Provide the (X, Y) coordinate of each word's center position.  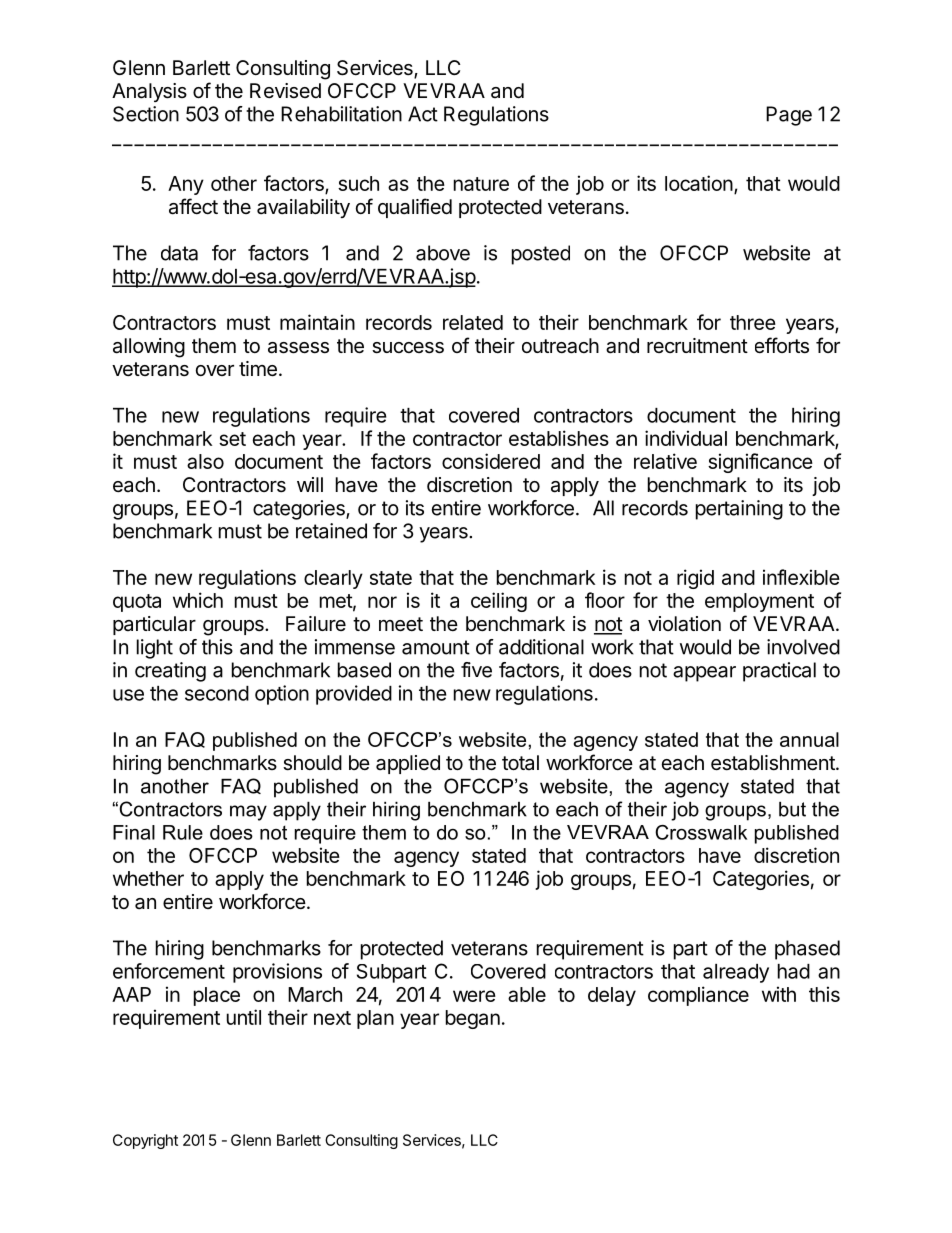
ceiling (499, 602)
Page (789, 116)
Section (146, 114)
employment (759, 602)
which (198, 600)
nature (481, 184)
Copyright (145, 1141)
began (473, 1019)
